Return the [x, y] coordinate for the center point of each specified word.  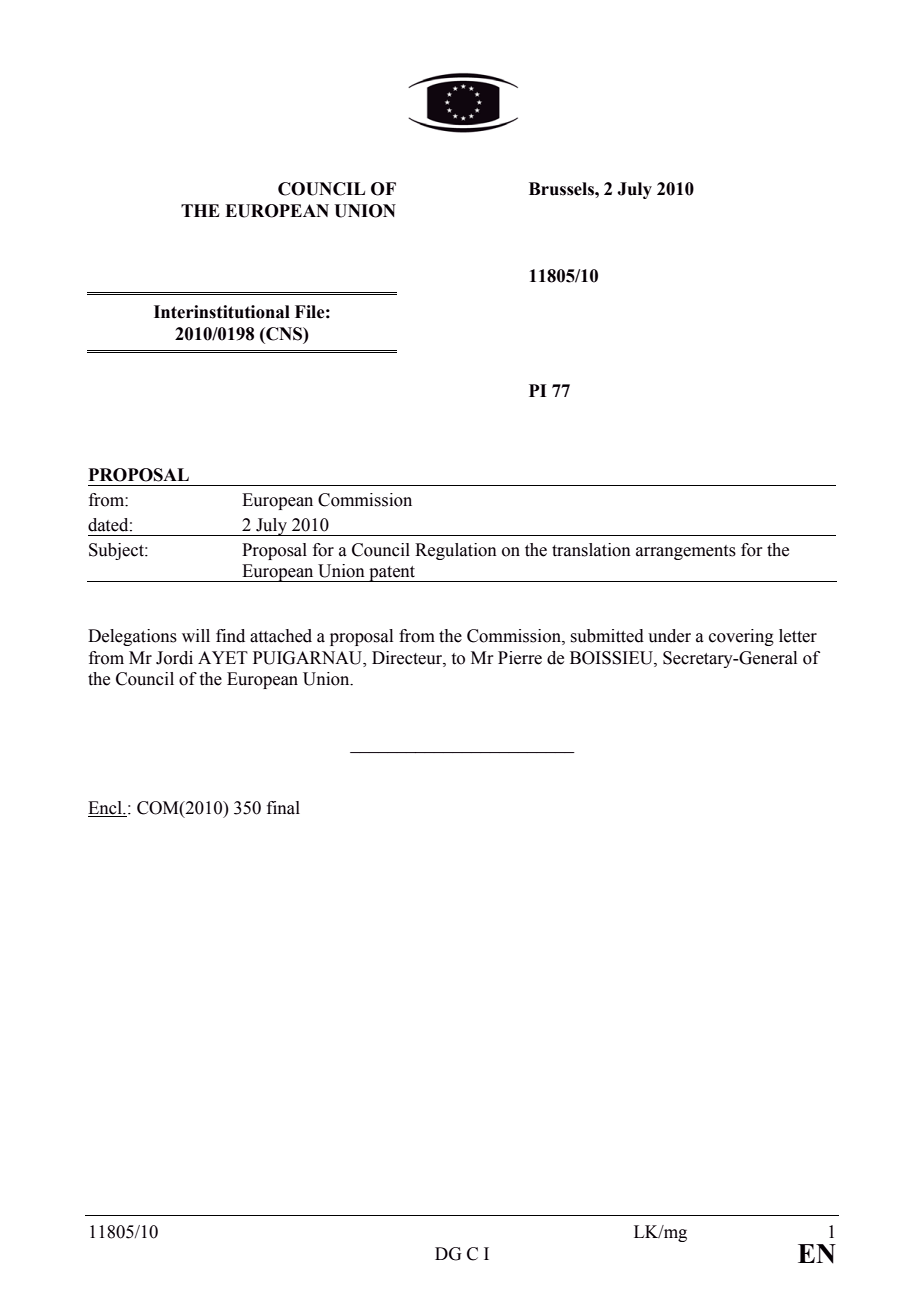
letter [798, 636]
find [230, 636]
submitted [607, 636]
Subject [117, 551]
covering [741, 637]
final [283, 808]
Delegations [132, 637]
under [669, 636]
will [196, 635]
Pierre [520, 658]
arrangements [686, 552]
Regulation [456, 551]
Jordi [174, 658]
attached [281, 636]
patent [392, 574]
